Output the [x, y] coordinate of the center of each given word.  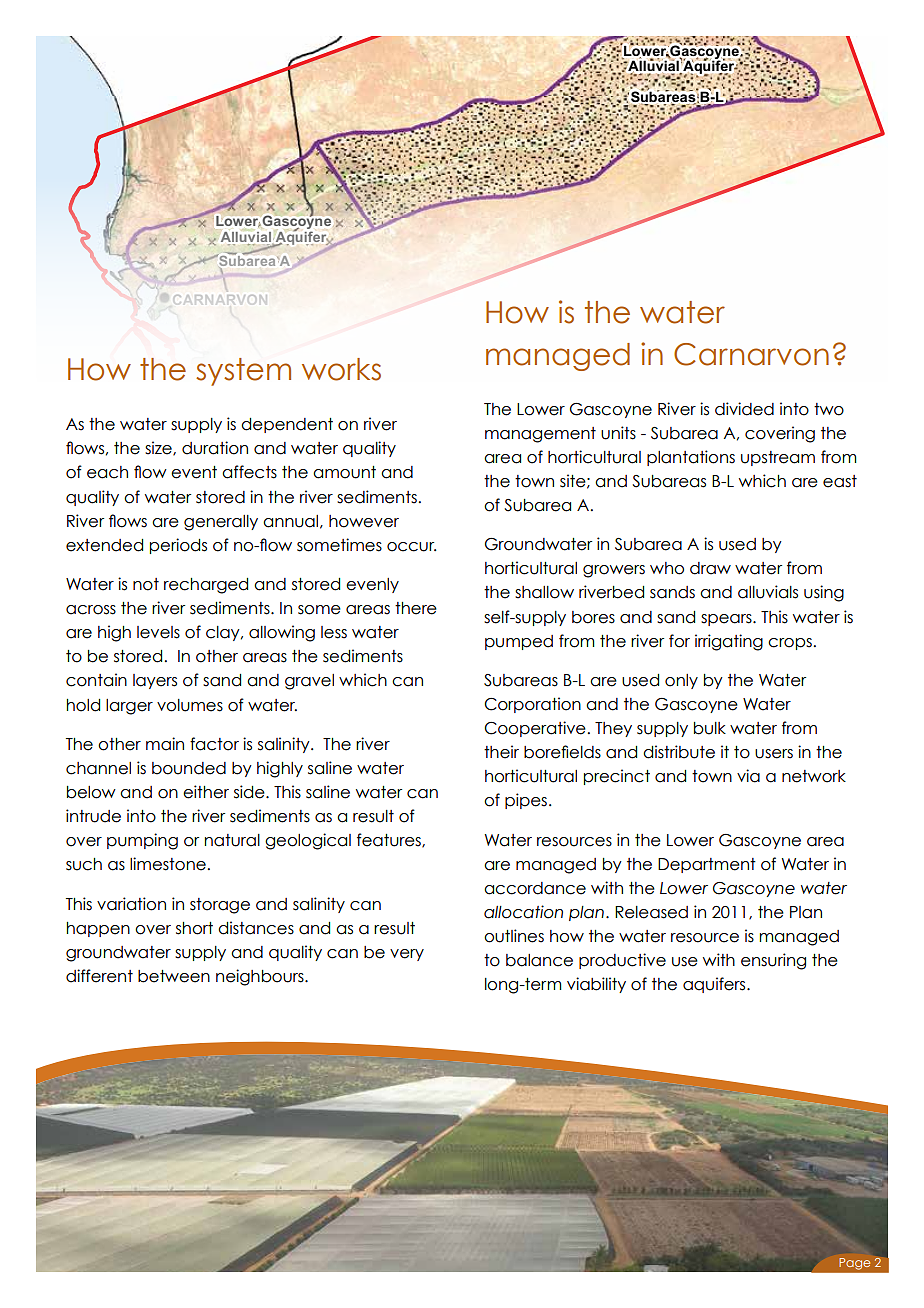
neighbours [261, 977]
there [416, 608]
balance [539, 960]
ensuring [773, 961]
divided [744, 409]
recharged [206, 586]
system [243, 372]
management [540, 435]
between [174, 976]
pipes [526, 801]
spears [727, 620]
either [206, 792]
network [814, 776]
